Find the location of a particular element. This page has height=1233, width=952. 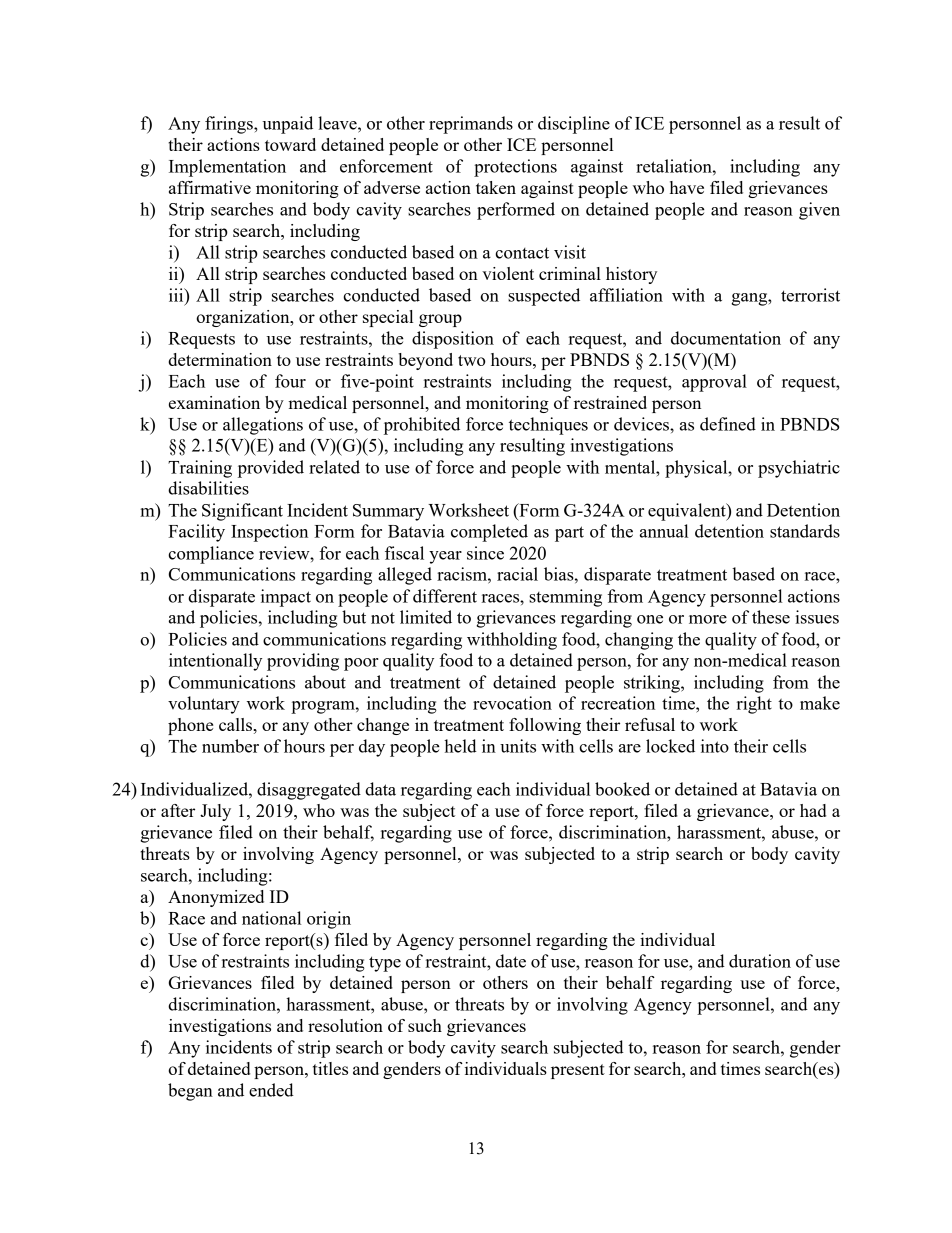

Anonymized is located at coordinates (216, 898).
